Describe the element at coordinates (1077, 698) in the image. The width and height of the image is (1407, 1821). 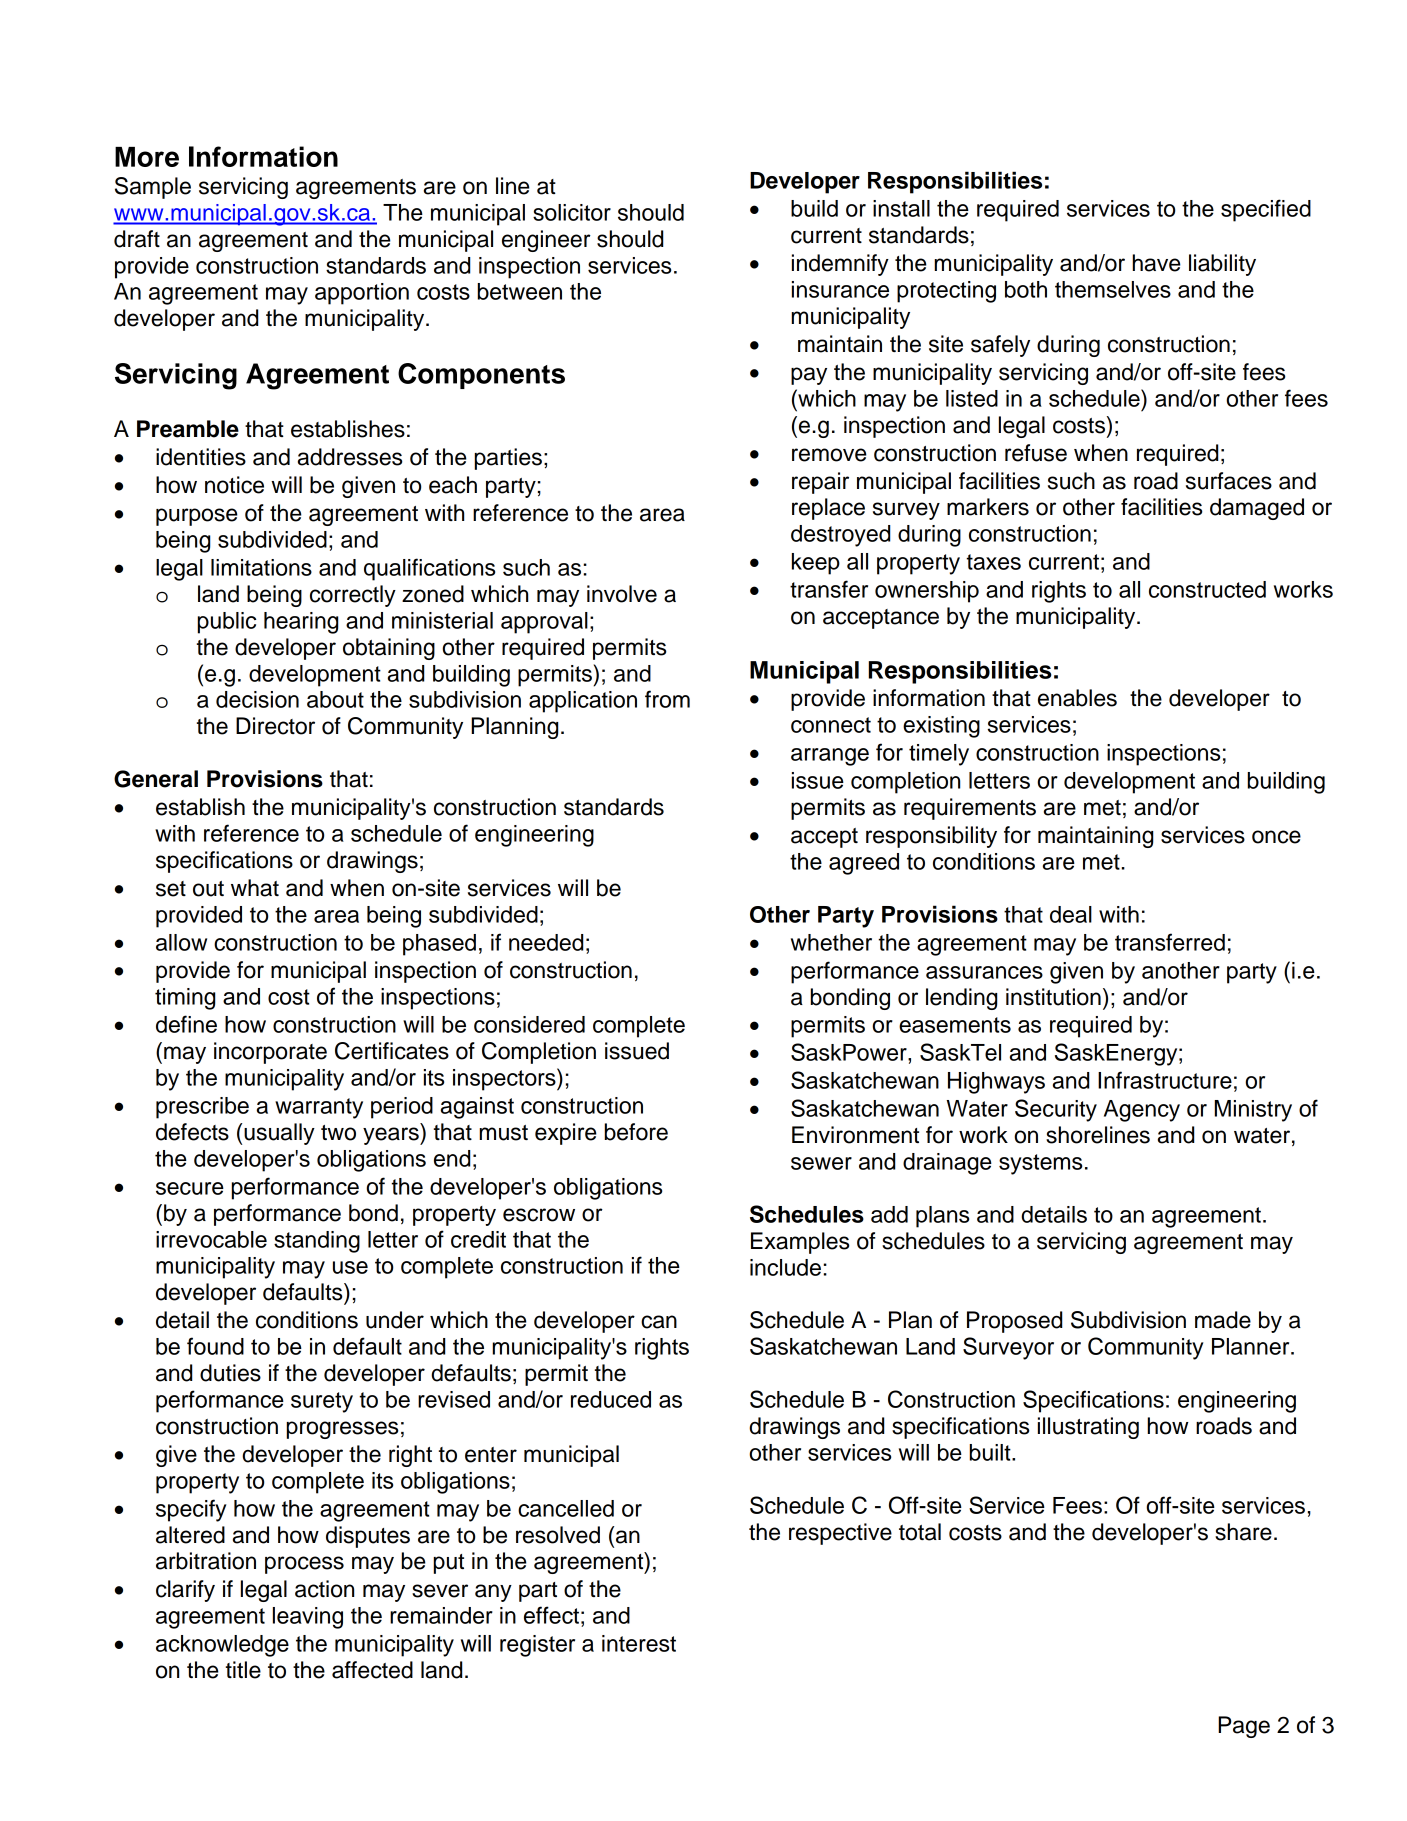
I see `enables` at that location.
